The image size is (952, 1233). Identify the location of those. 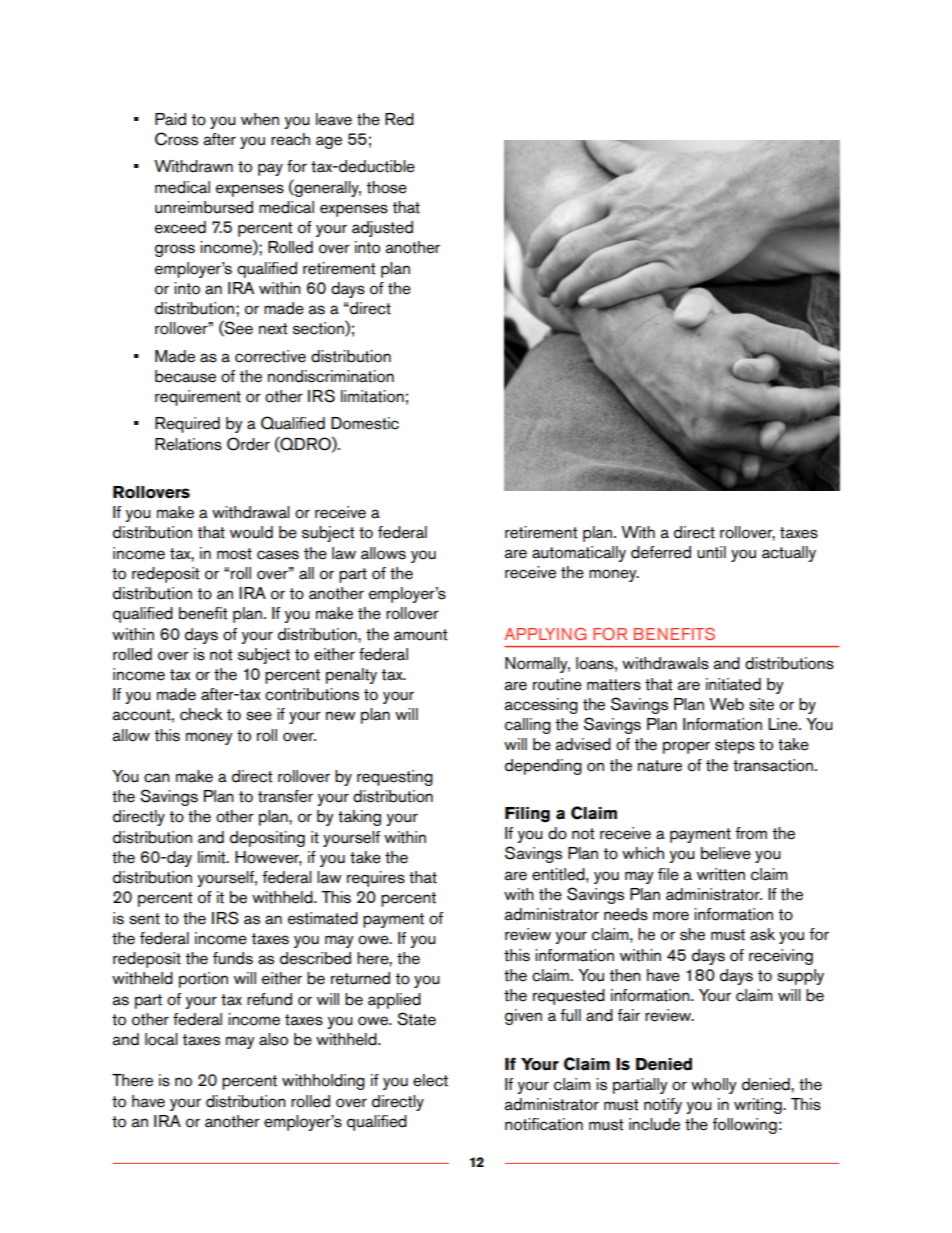
(387, 187).
